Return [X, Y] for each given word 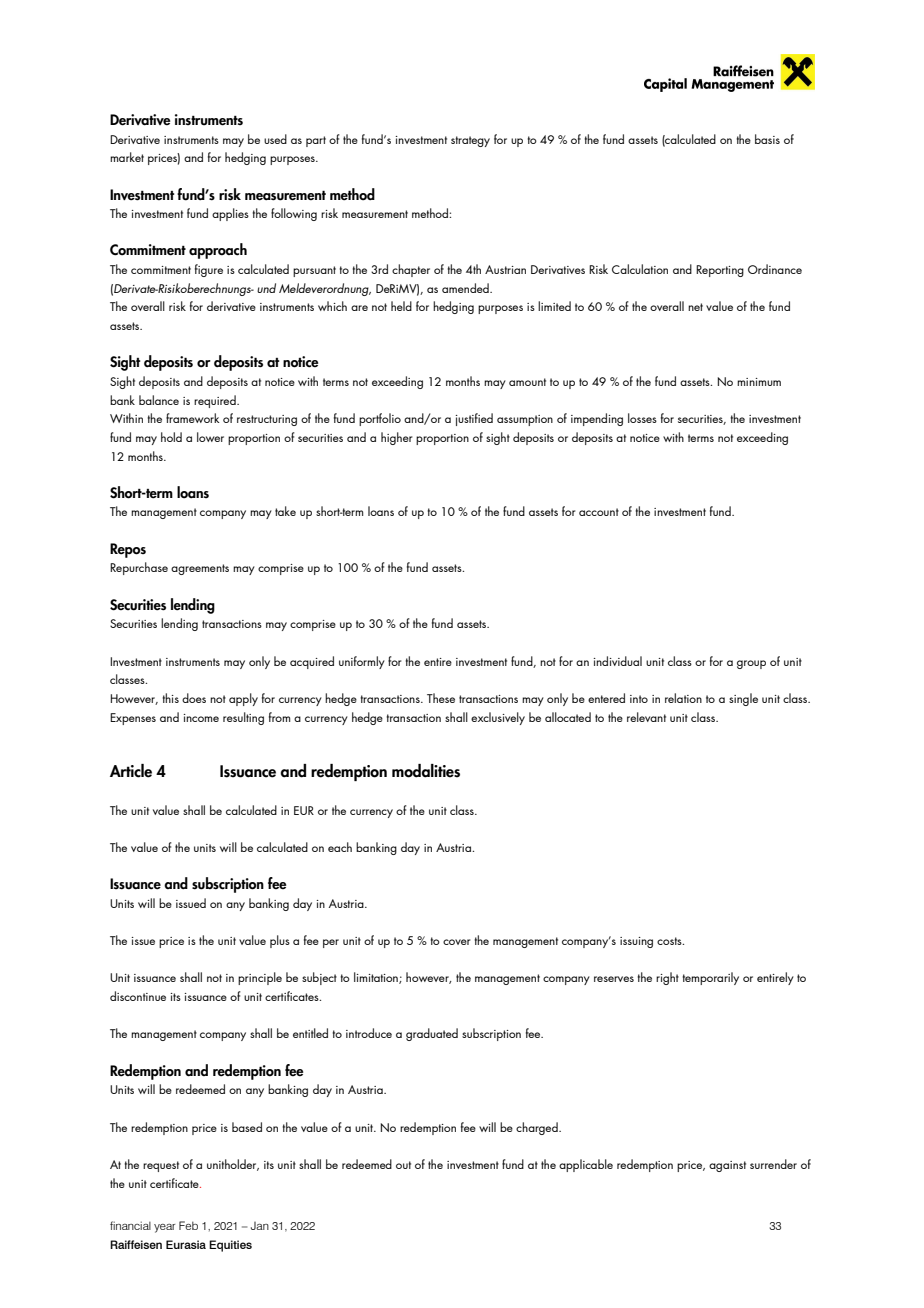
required [216, 401]
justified [474, 419]
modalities [426, 771]
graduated [432, 1034]
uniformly [362, 662]
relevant [646, 717]
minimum [759, 382]
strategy [470, 141]
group [751, 664]
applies [230, 214]
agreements [200, 569]
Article [131, 771]
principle [260, 978]
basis [767, 139]
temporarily [710, 978]
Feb [188, 1225]
